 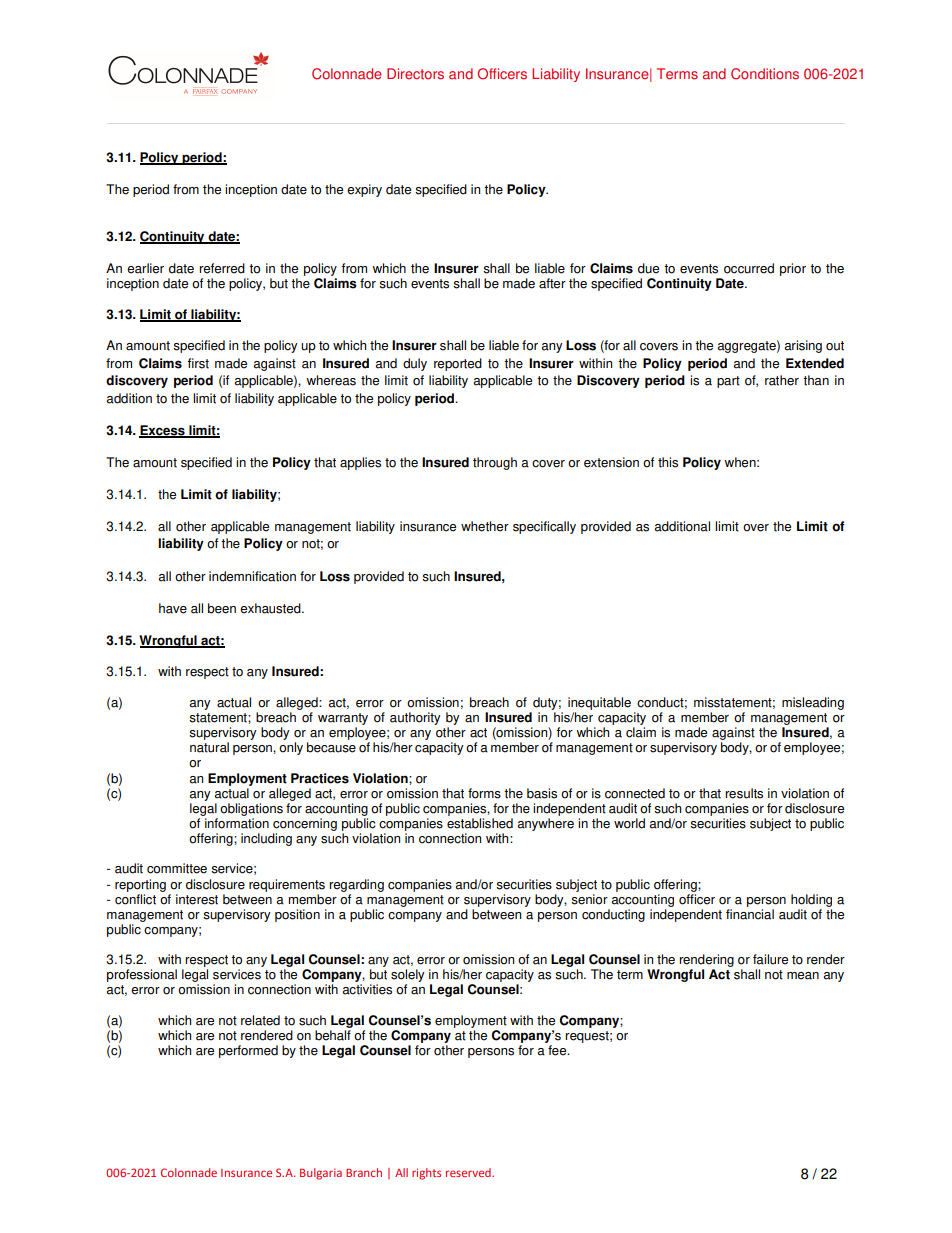 I want to click on Bulgaria, so click(x=321, y=1174).
